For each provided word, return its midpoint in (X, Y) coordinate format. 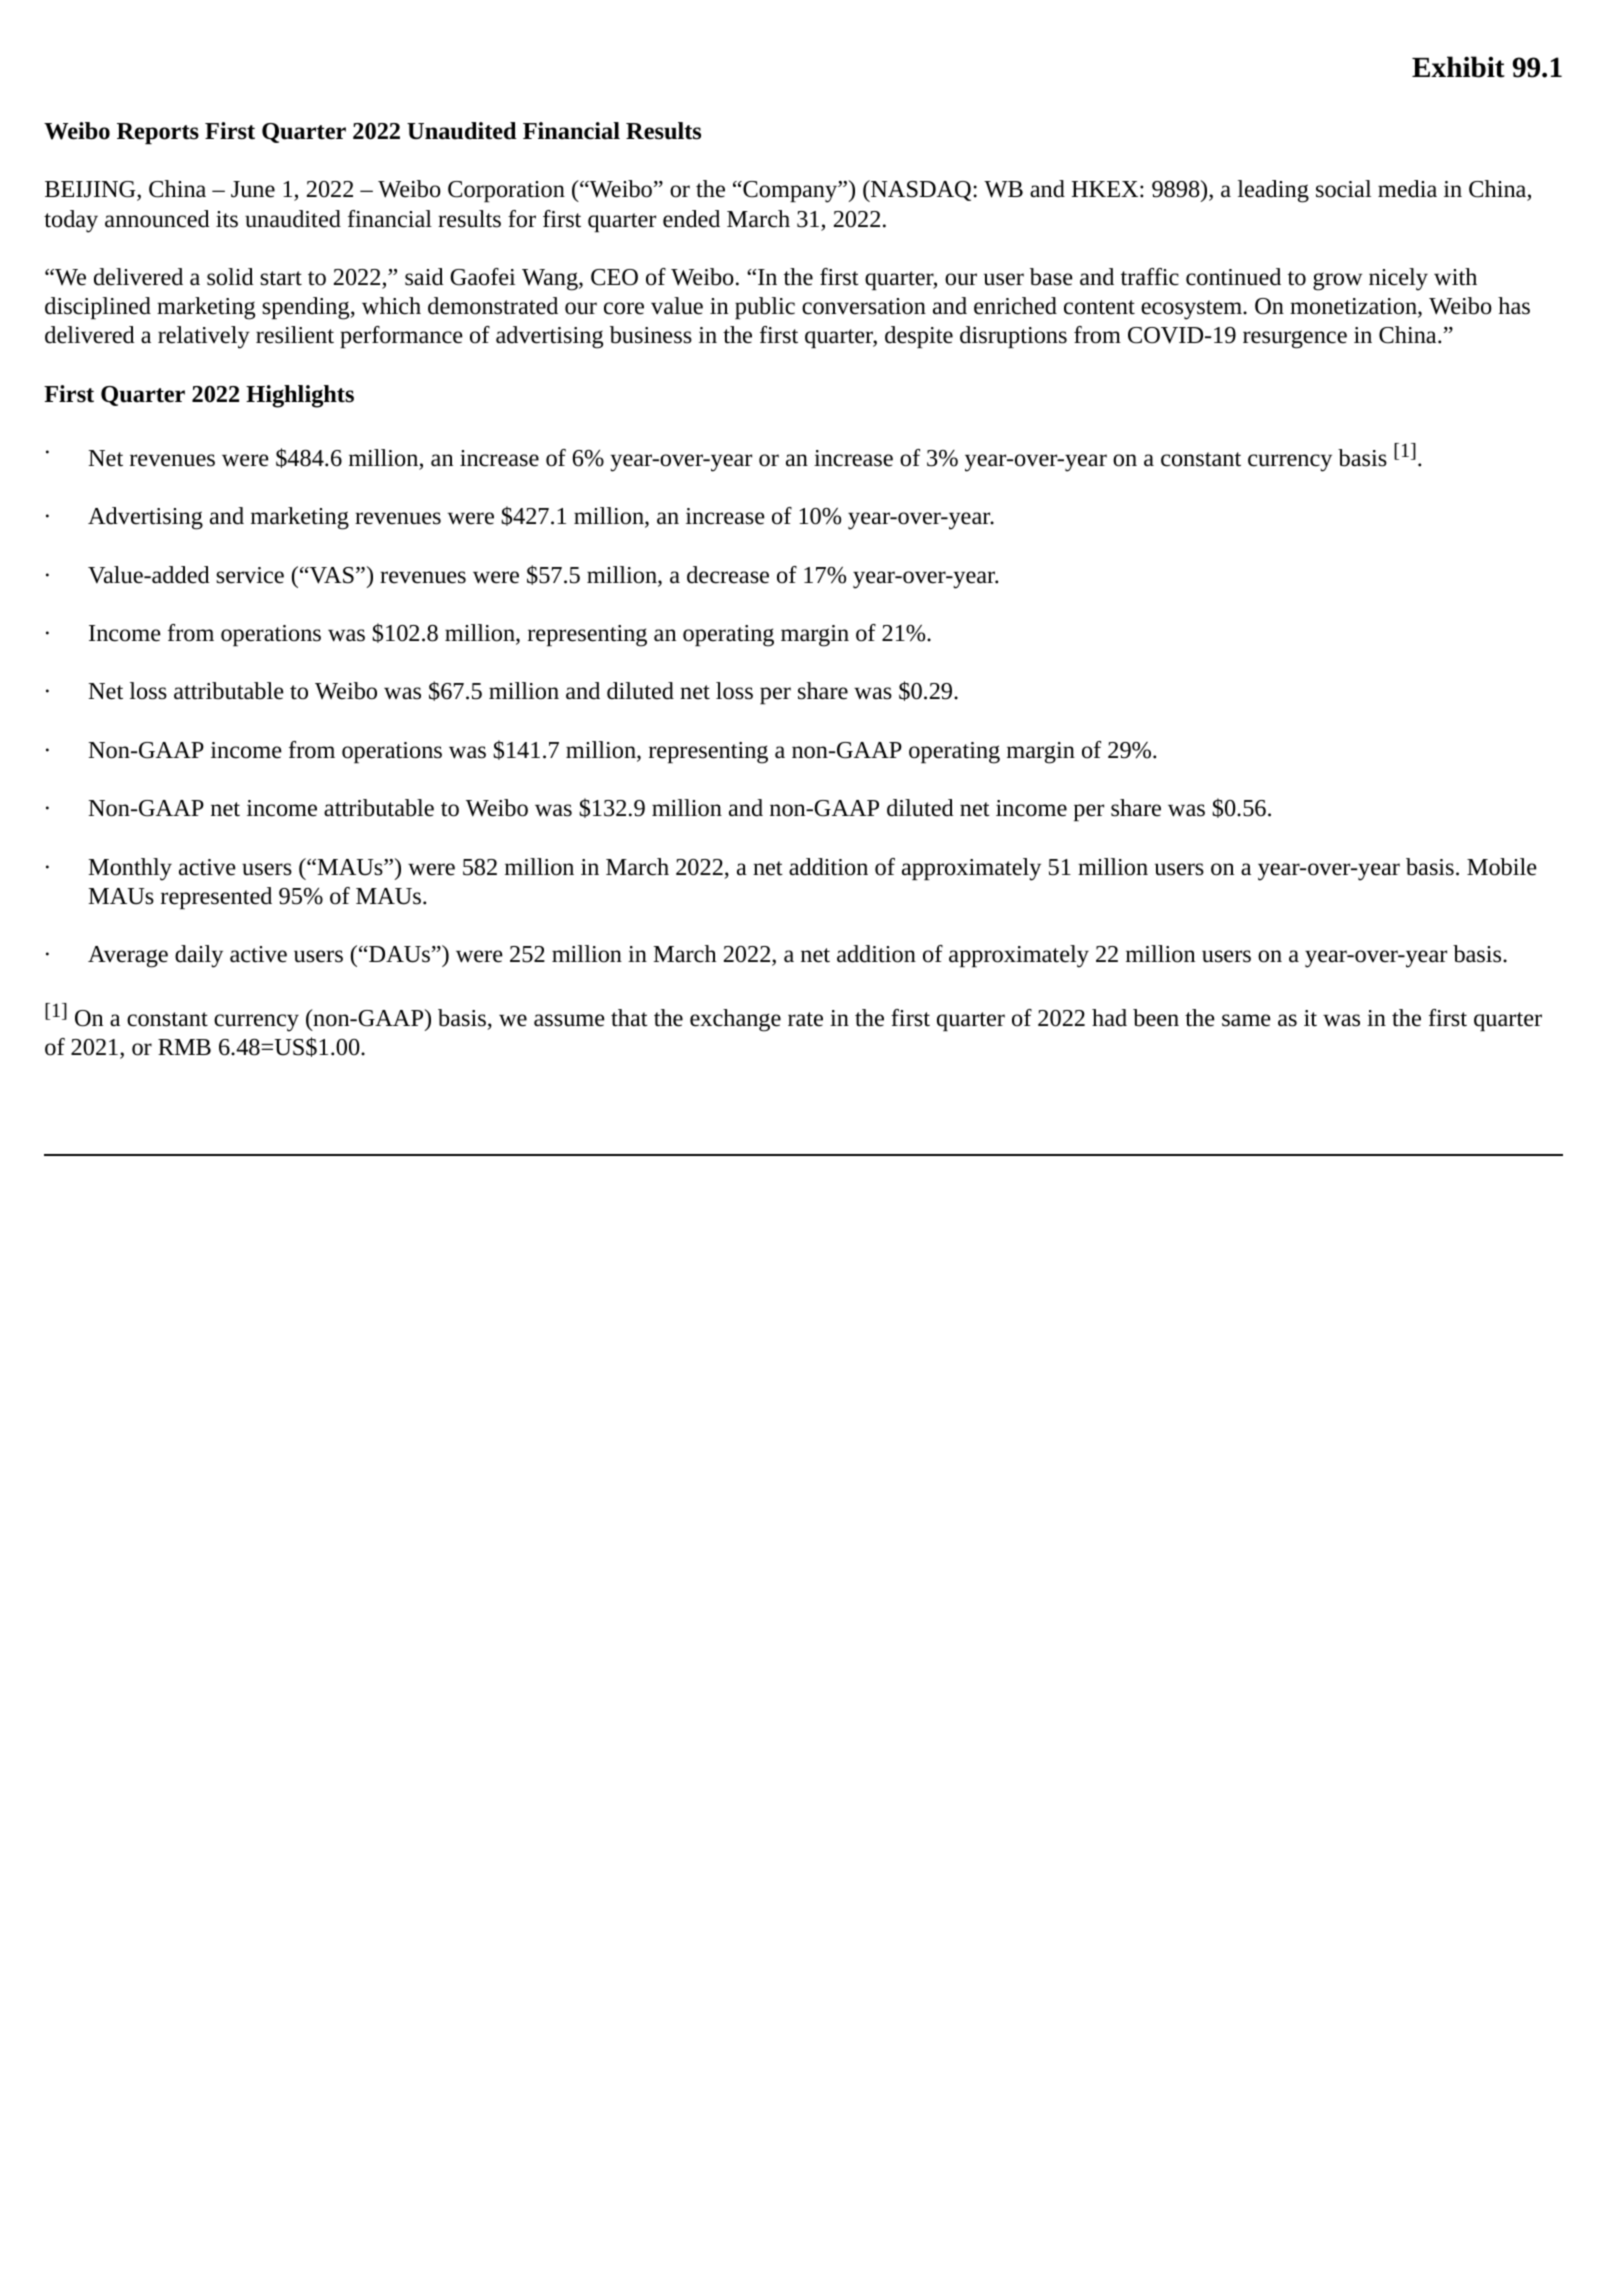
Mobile (1502, 867)
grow (1338, 281)
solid (230, 277)
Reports (158, 133)
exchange (735, 1020)
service (250, 575)
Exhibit (1458, 67)
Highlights (300, 396)
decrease (728, 575)
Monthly (130, 869)
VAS (331, 575)
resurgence (1295, 339)
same (1246, 1020)
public (765, 308)
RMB (184, 1047)
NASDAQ (921, 191)
